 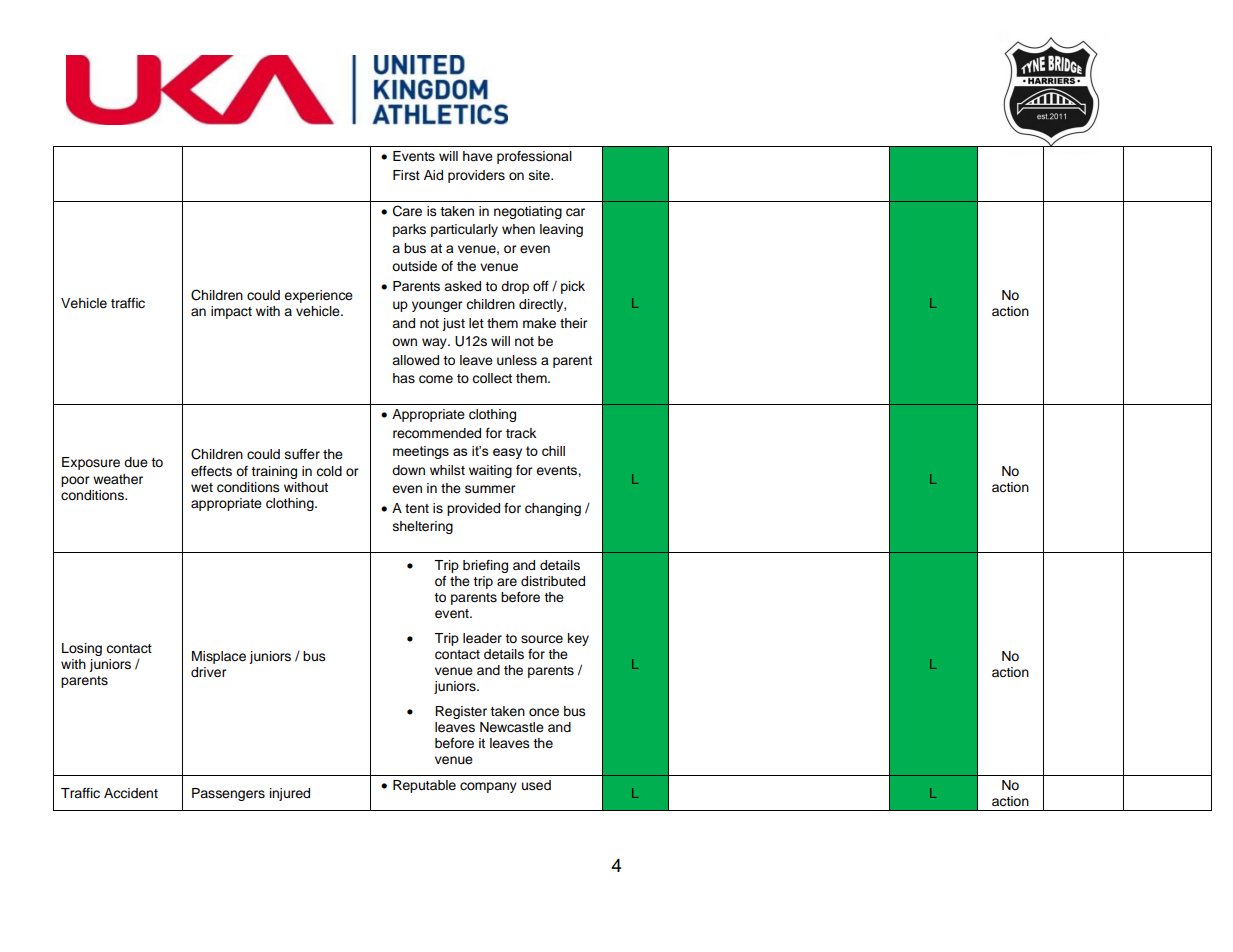 I want to click on briefing, so click(x=485, y=566).
